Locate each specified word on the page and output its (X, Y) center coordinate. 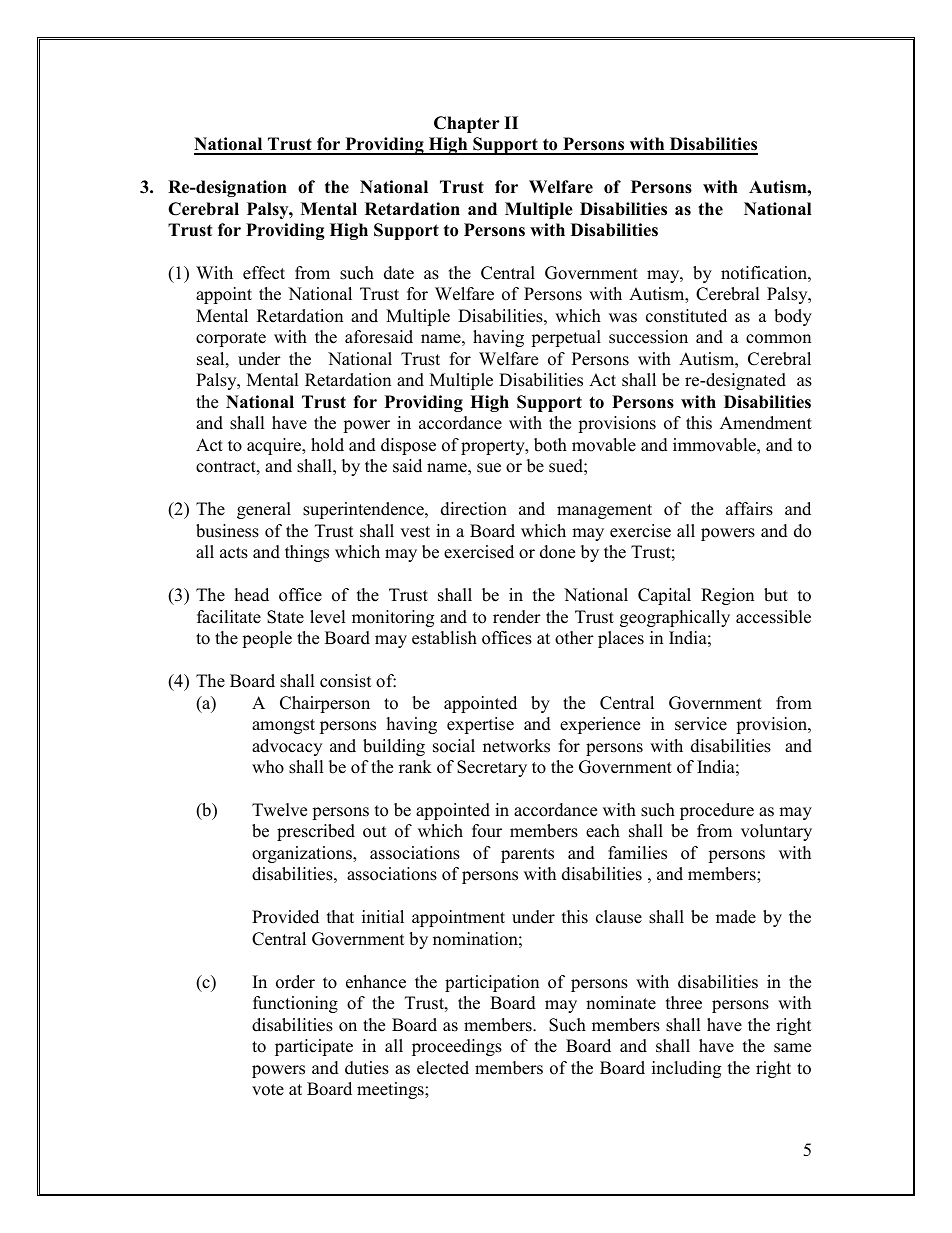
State (285, 617)
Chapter (467, 124)
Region (727, 596)
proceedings (457, 1047)
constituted (686, 316)
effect (264, 273)
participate (314, 1047)
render (517, 617)
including (686, 1069)
